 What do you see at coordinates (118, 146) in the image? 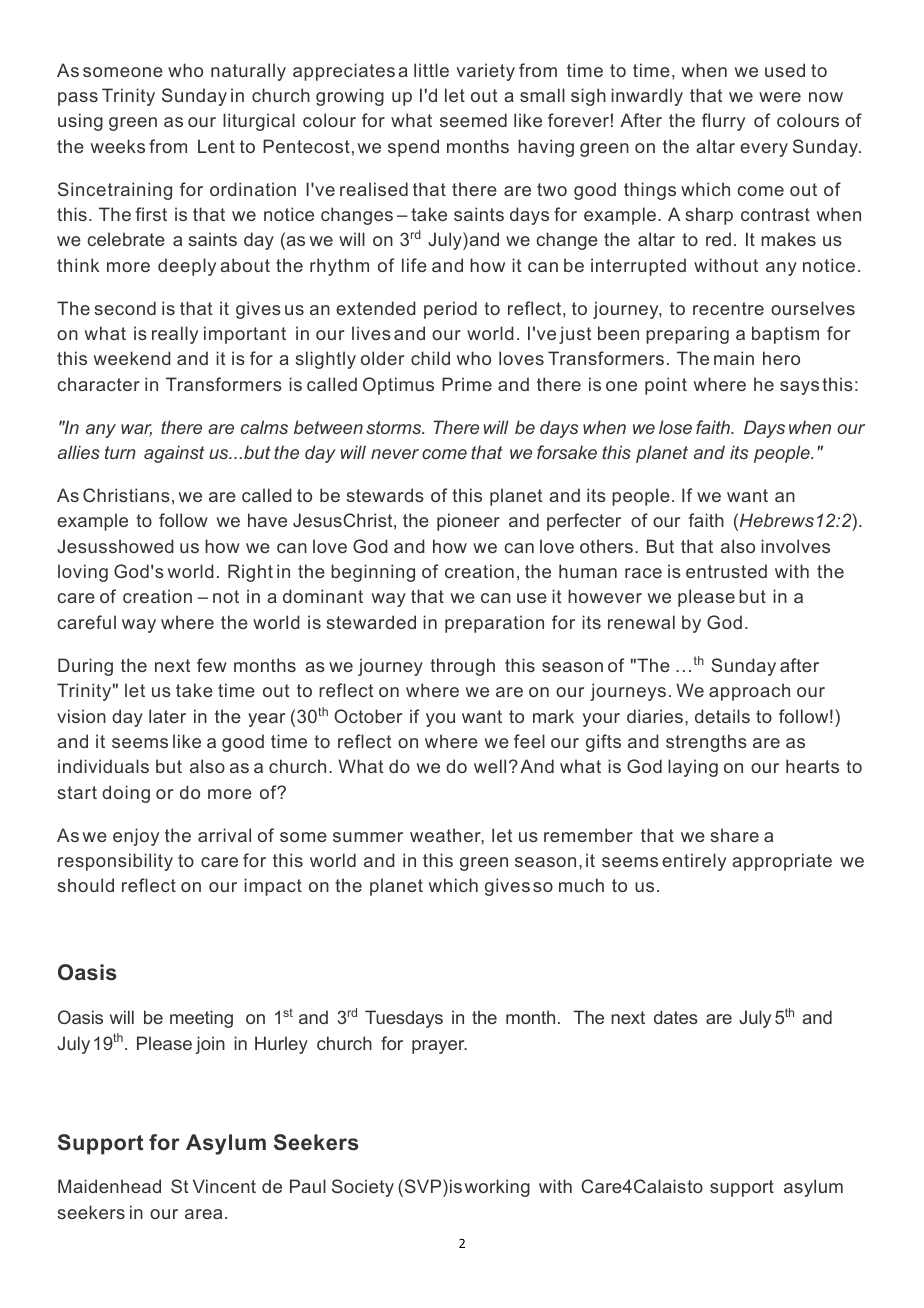
I see `weeks` at bounding box center [118, 146].
